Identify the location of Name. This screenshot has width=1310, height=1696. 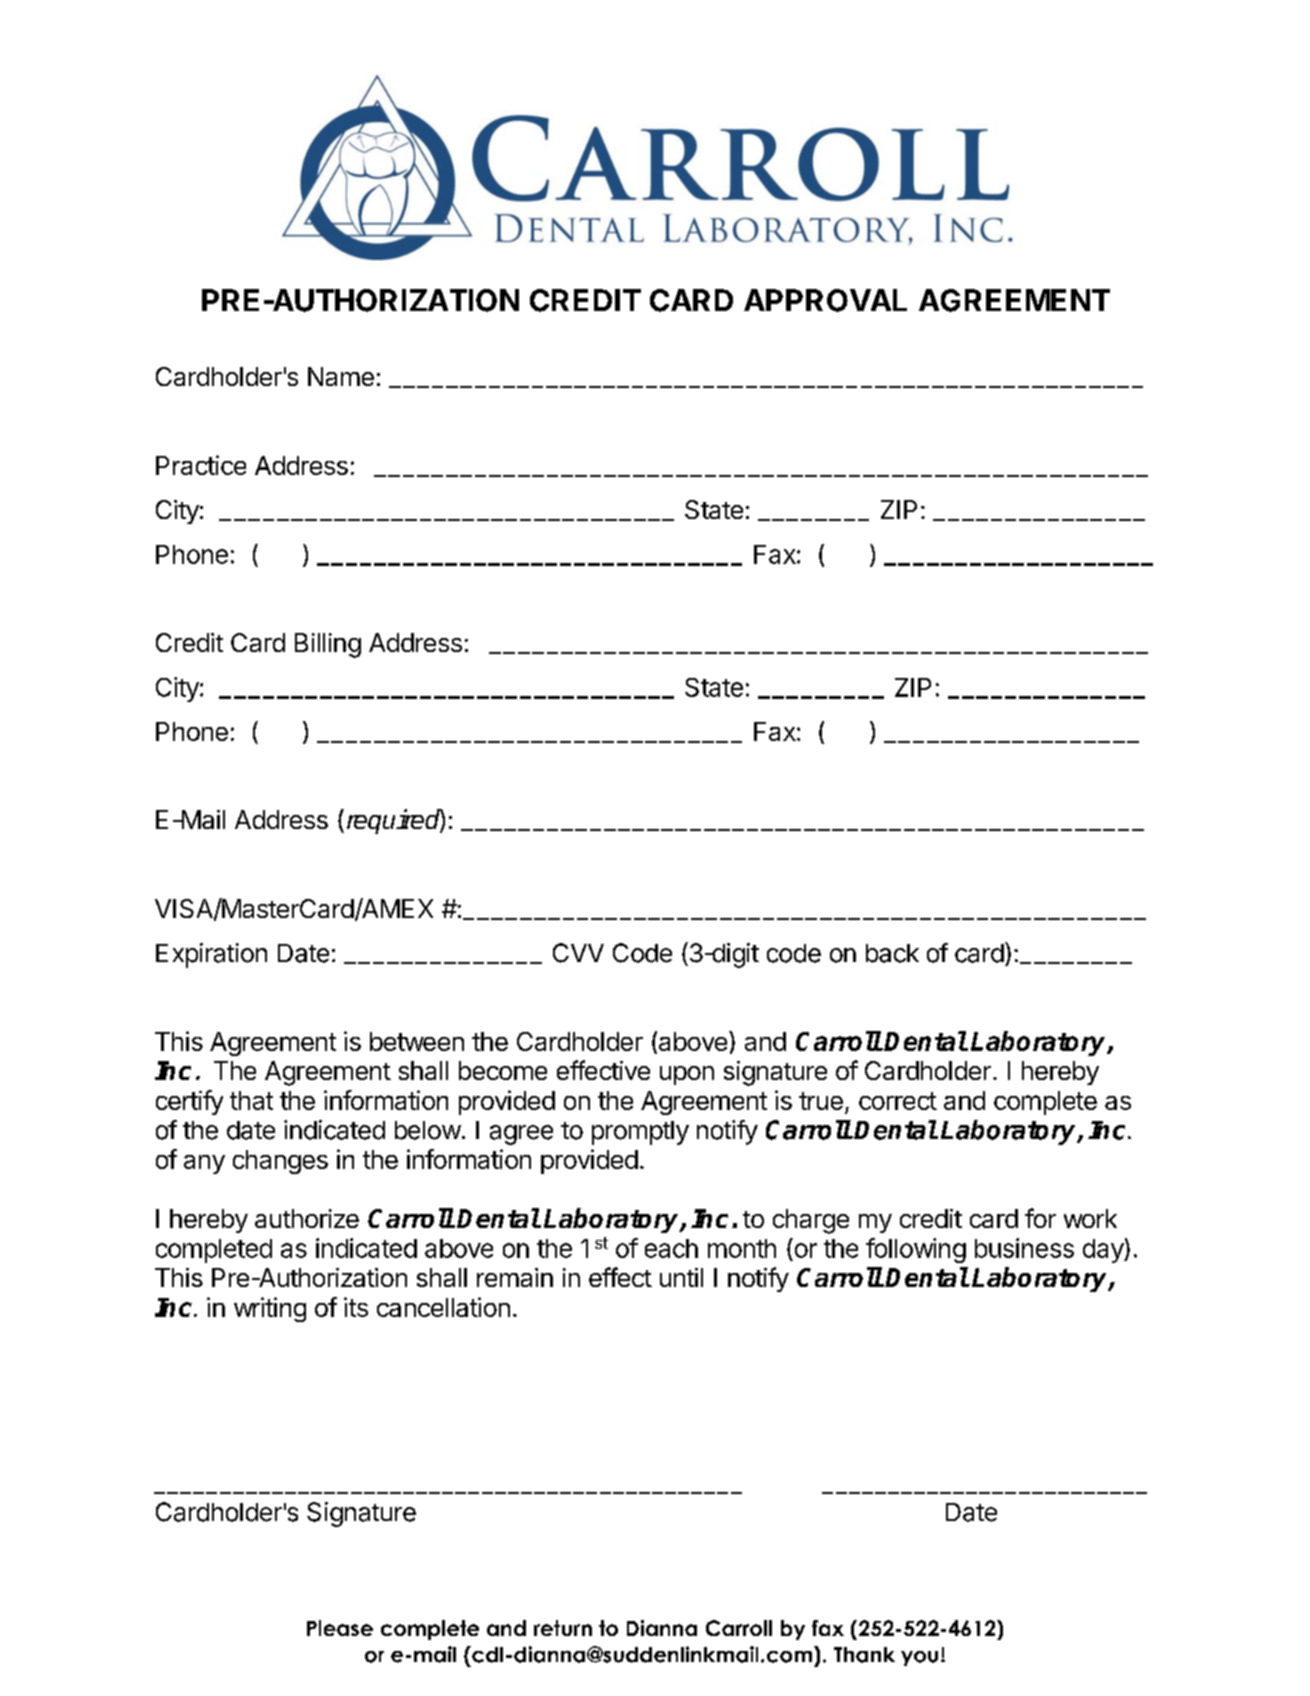
(341, 376).
